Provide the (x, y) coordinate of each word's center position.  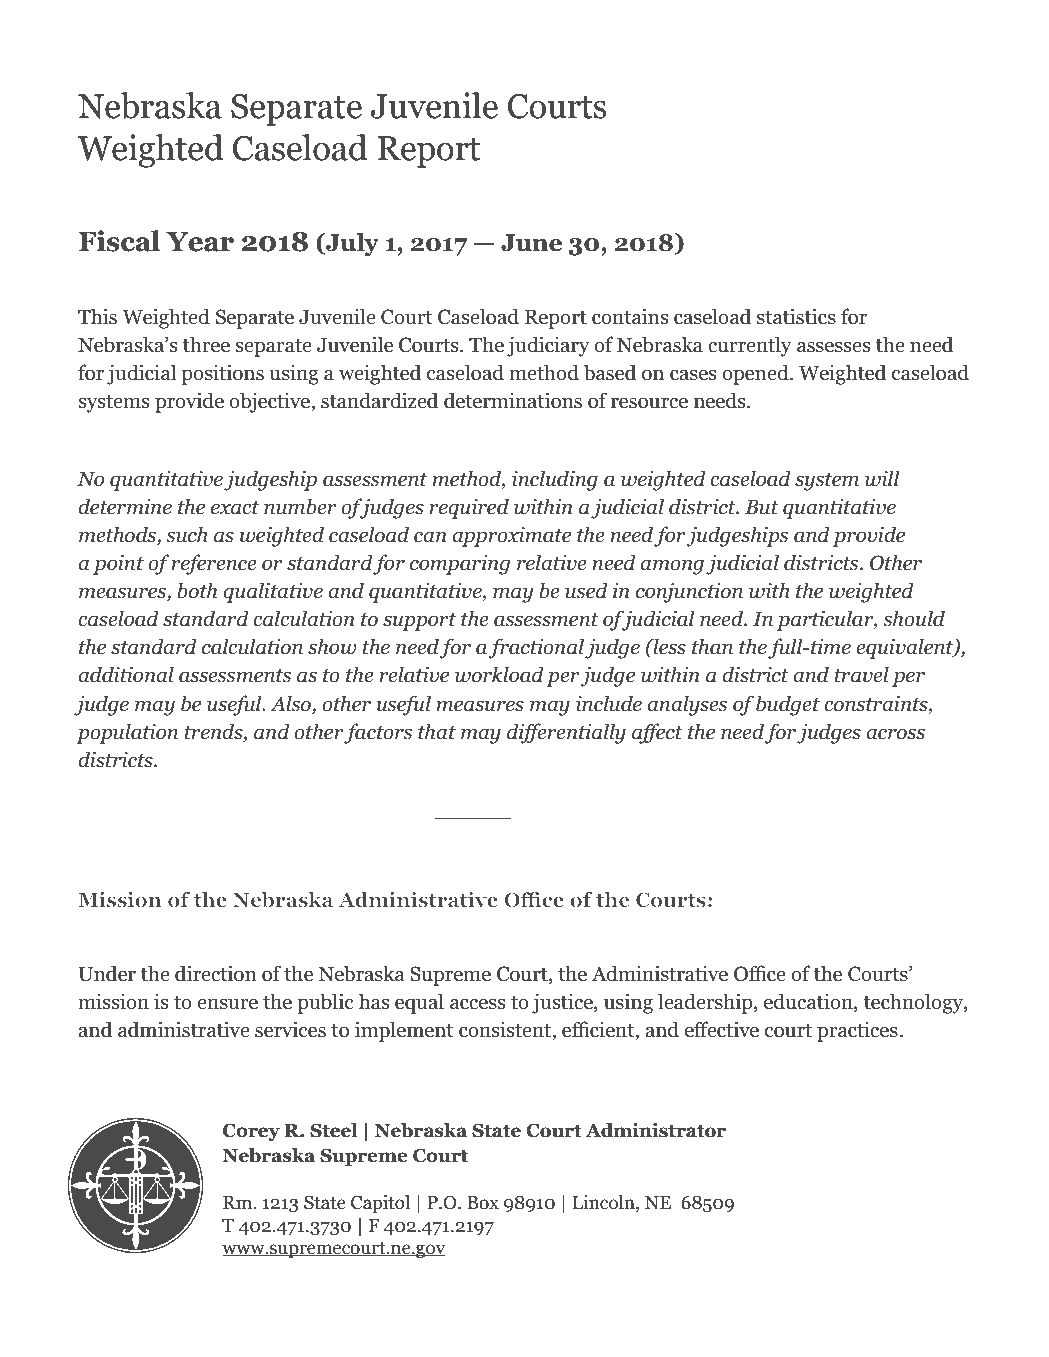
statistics (796, 316)
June (531, 243)
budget (788, 705)
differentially (566, 733)
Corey (251, 1132)
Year (200, 242)
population (127, 733)
